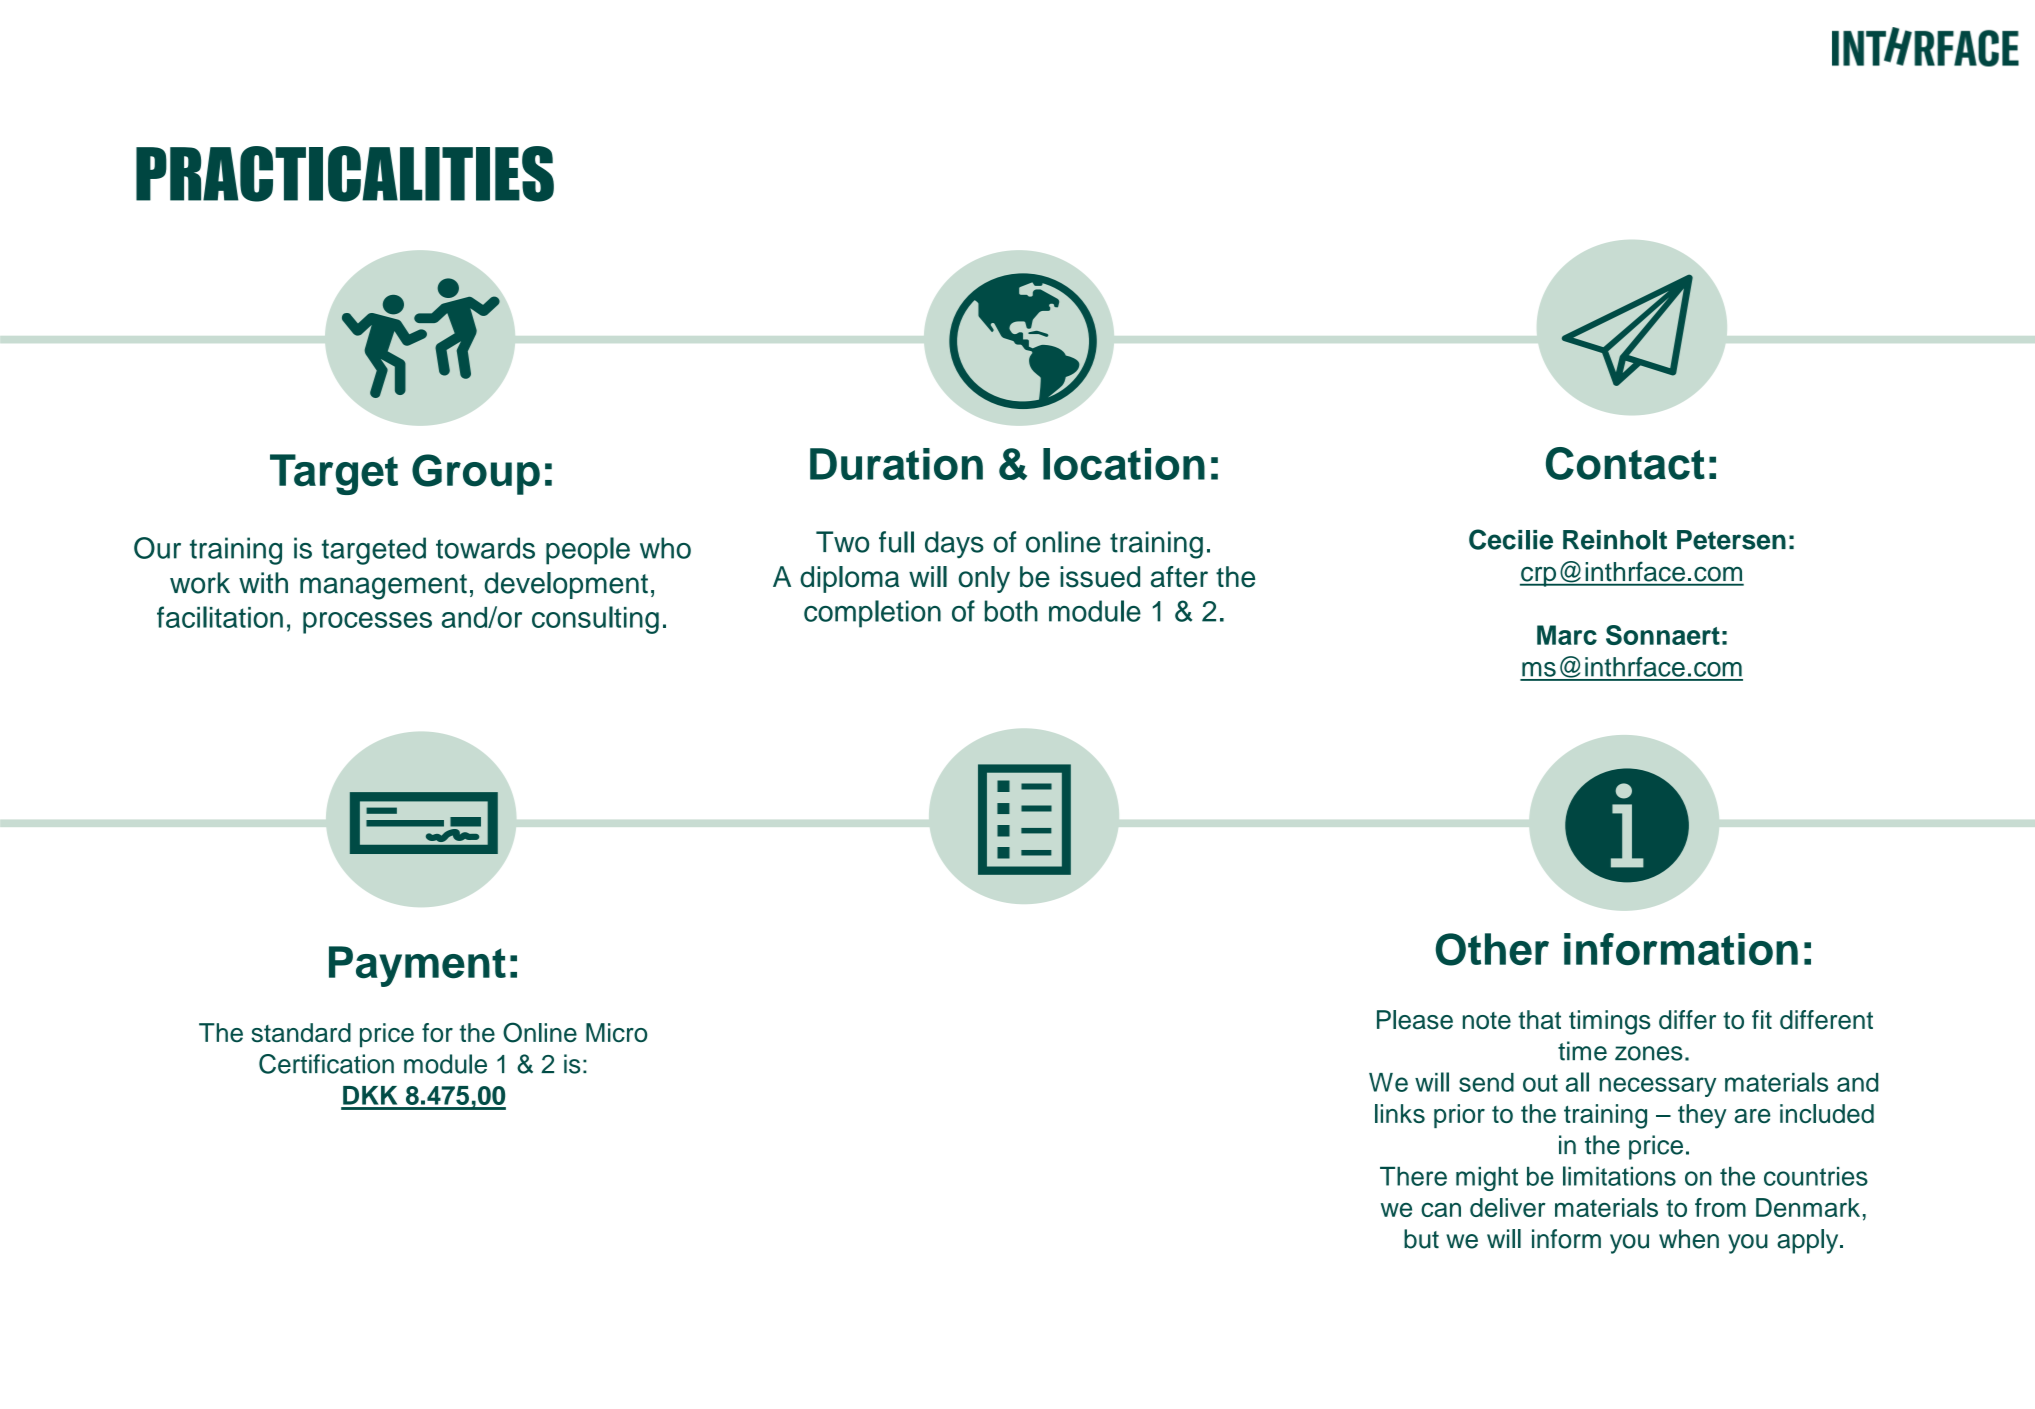 The image size is (2035, 1409). What do you see at coordinates (1011, 611) in the screenshot?
I see `both` at bounding box center [1011, 611].
